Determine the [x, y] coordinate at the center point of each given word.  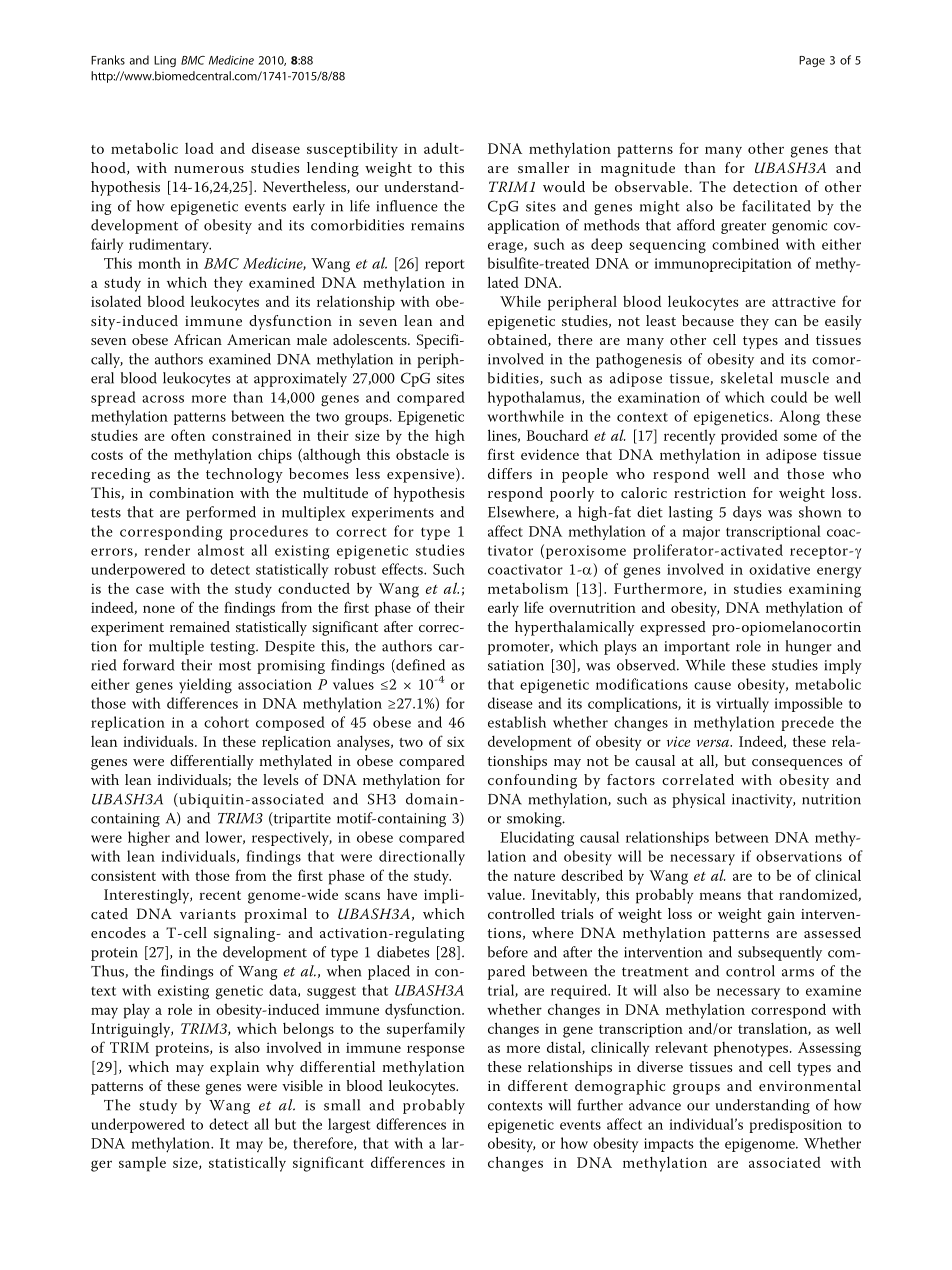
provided [749, 437]
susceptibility [352, 150]
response [436, 1051]
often [188, 435]
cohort [226, 722]
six [456, 741]
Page [812, 61]
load [199, 148]
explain [234, 1068]
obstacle [422, 454]
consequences [797, 764]
